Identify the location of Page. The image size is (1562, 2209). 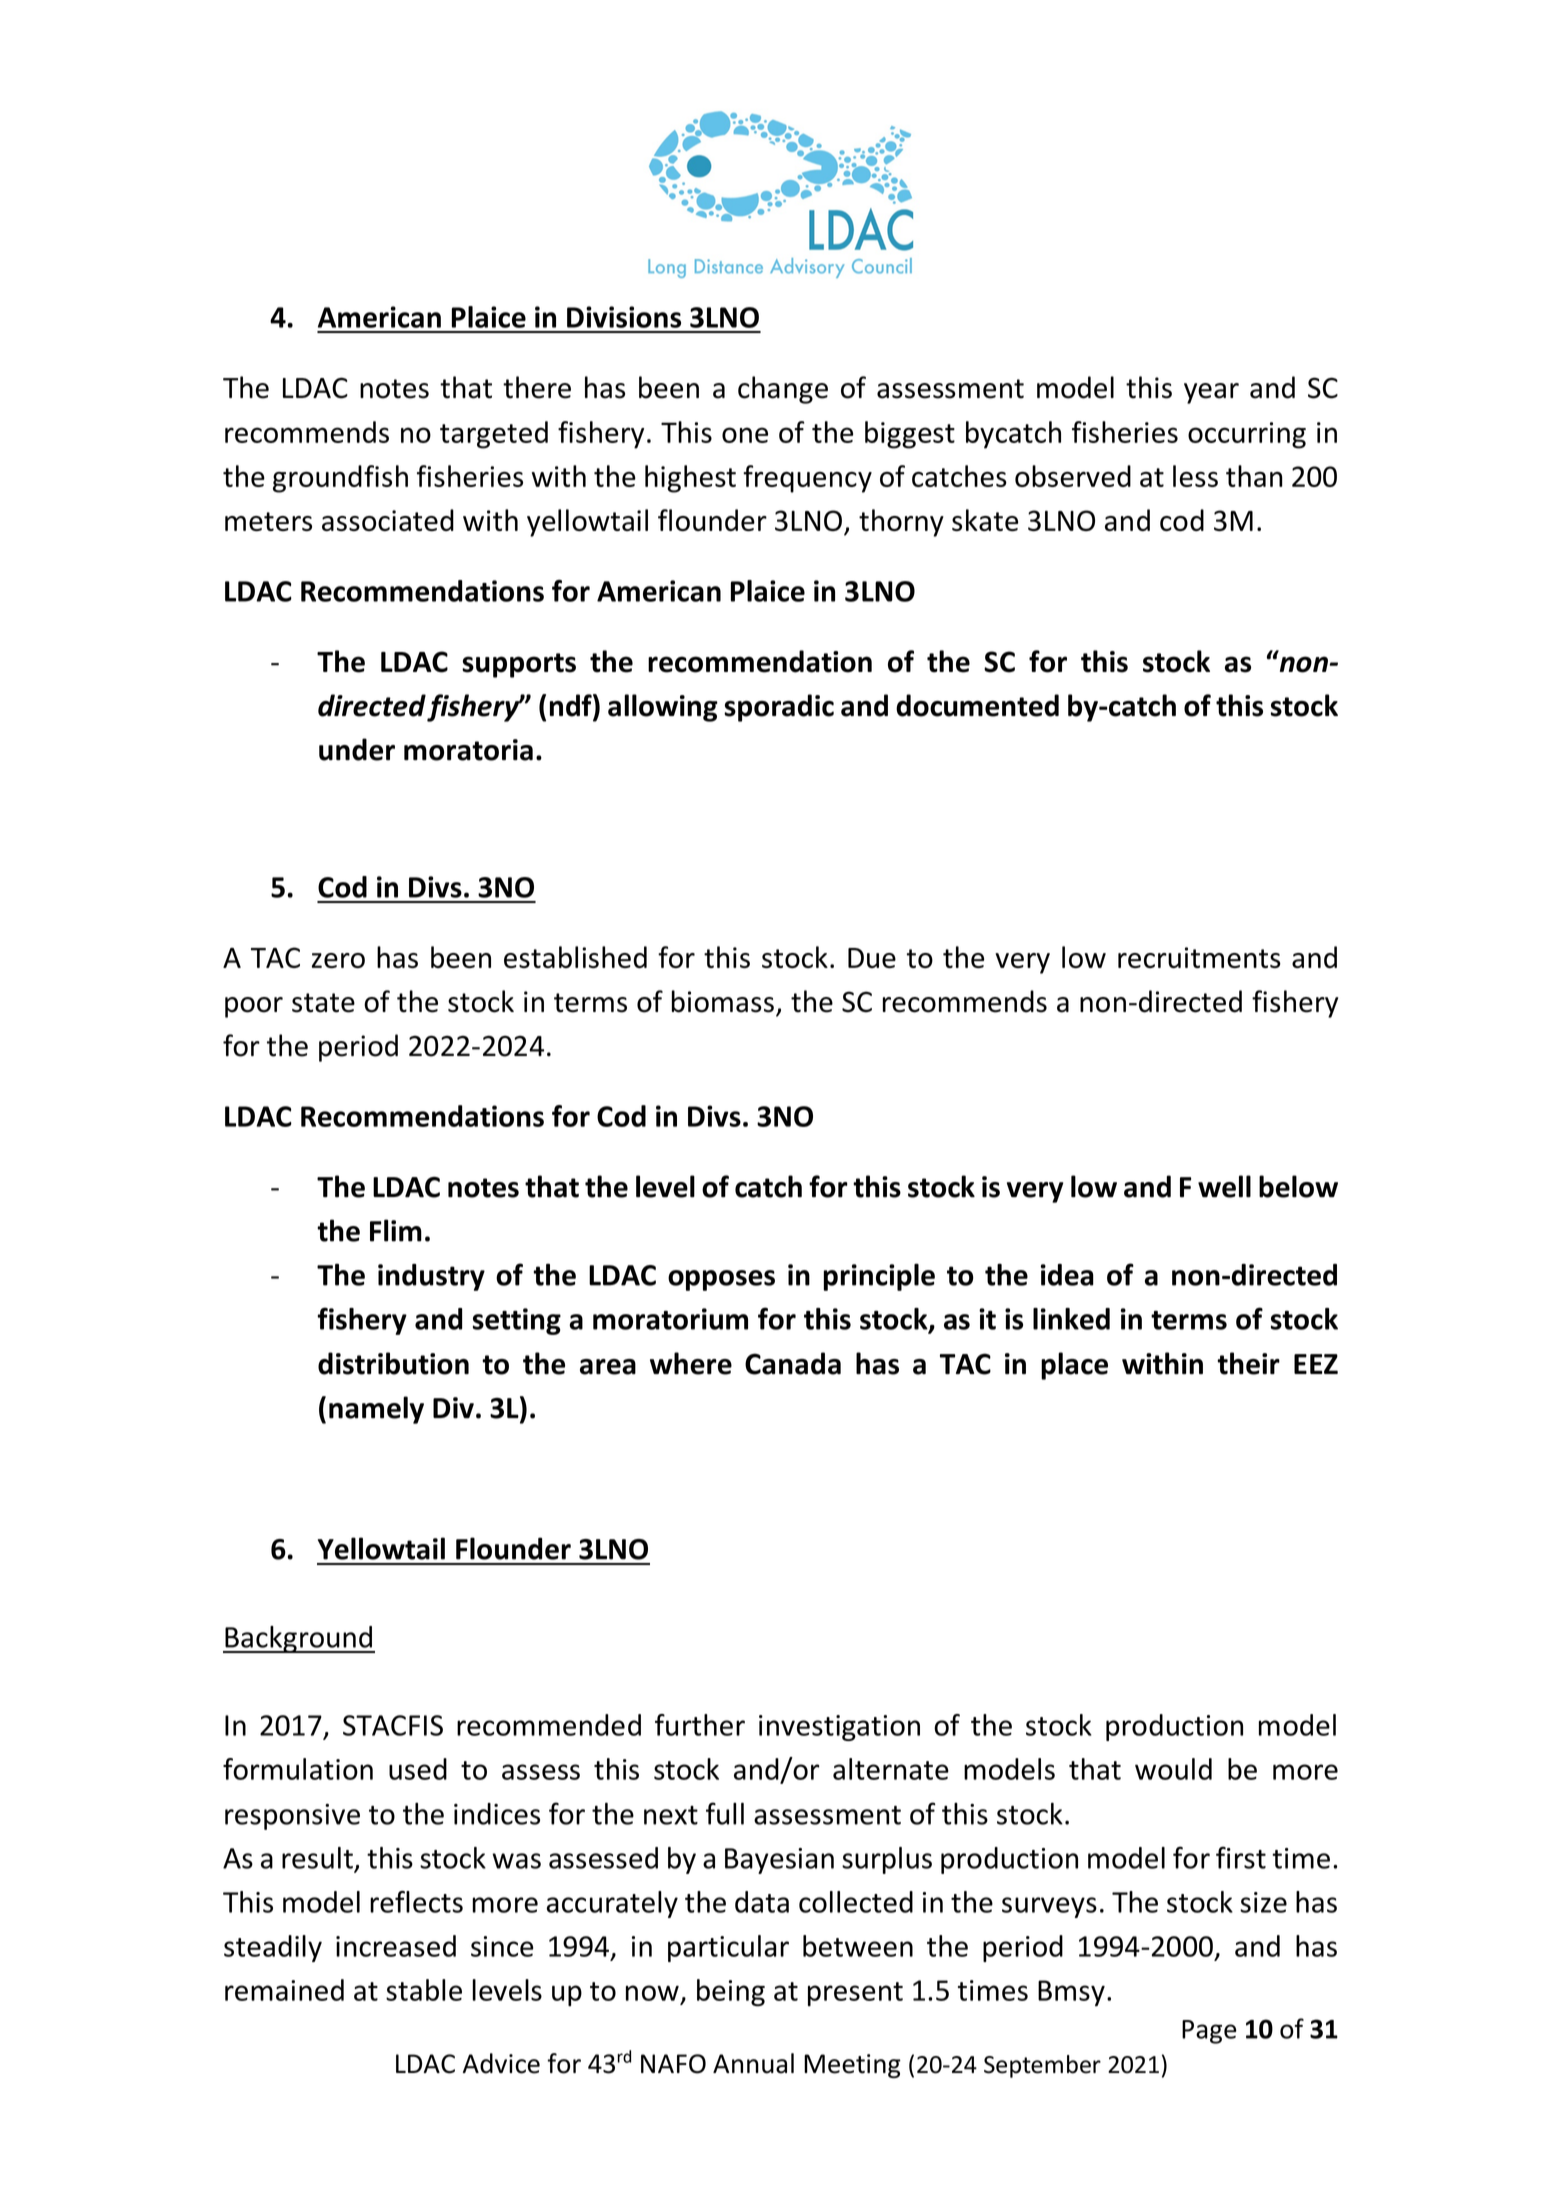
(1209, 2032).
